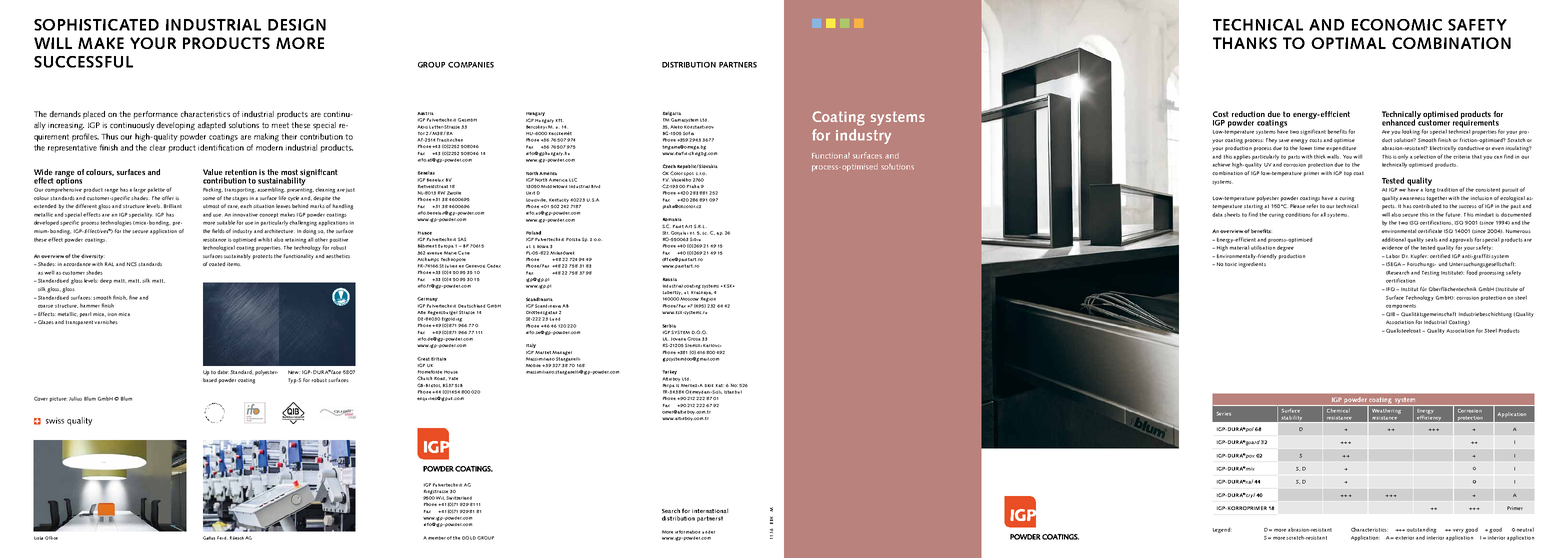  What do you see at coordinates (1348, 43) in the page?
I see `OPTIMAL` at bounding box center [1348, 43].
